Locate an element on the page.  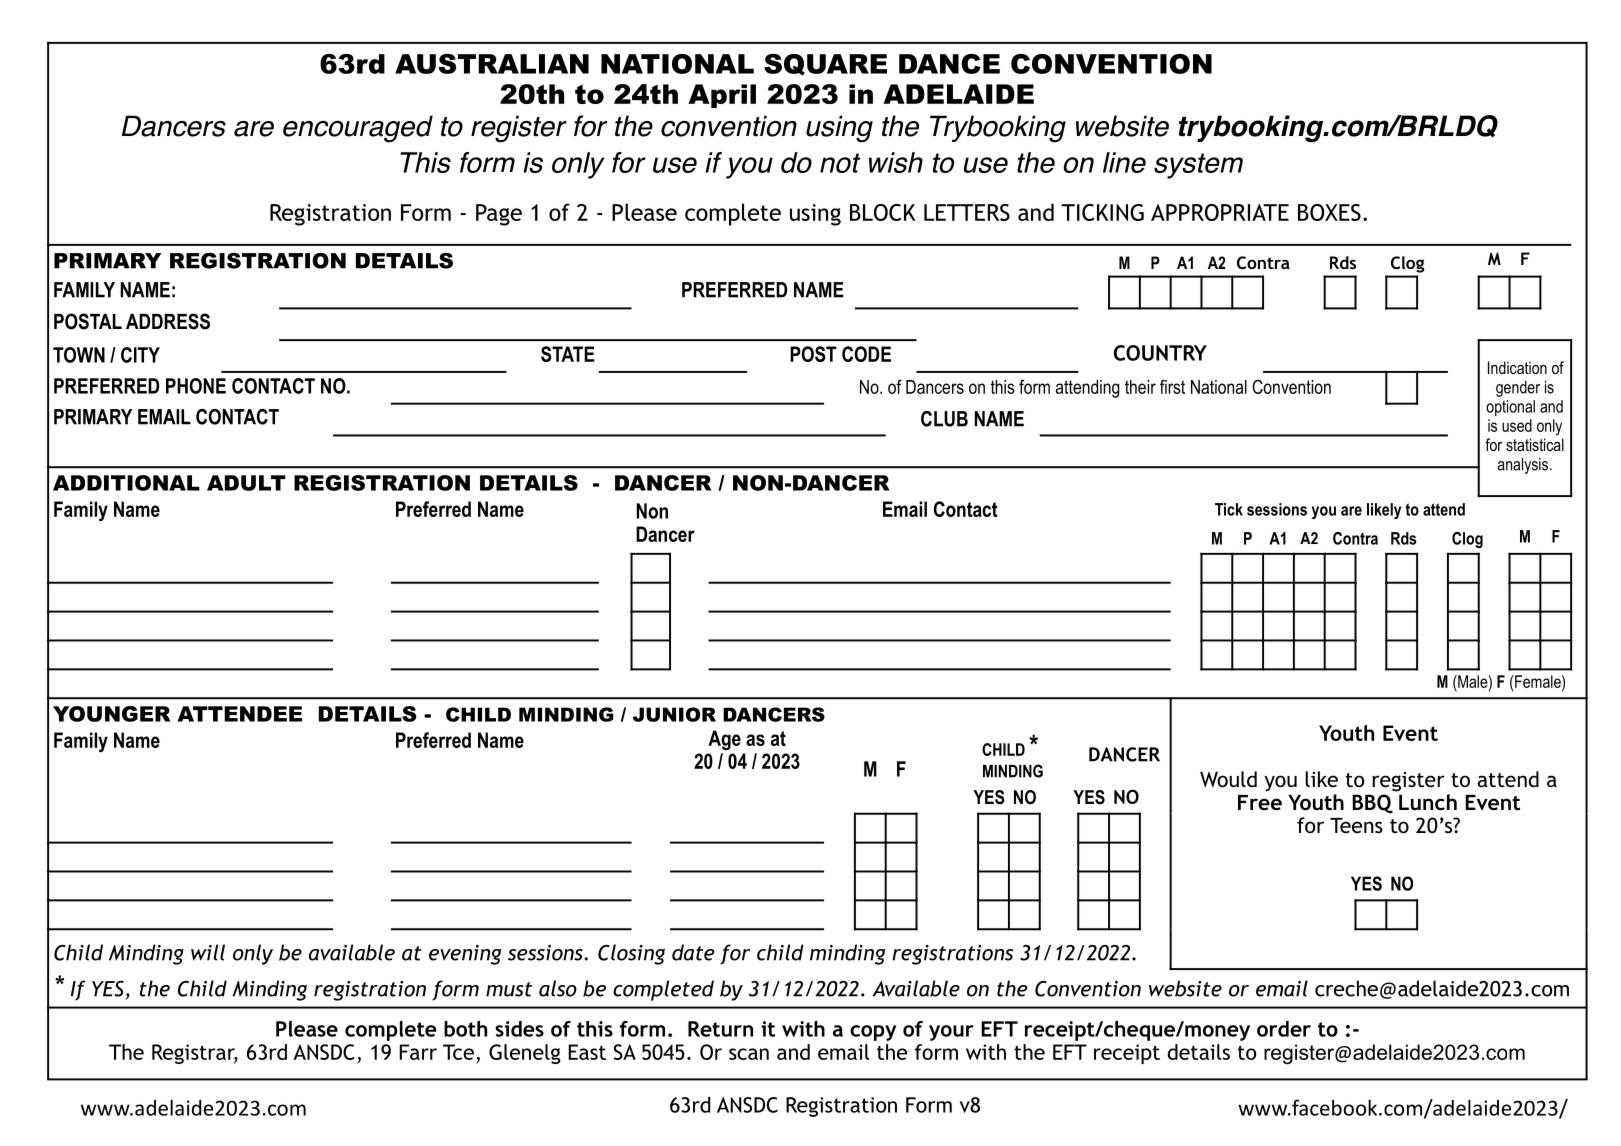
April is located at coordinates (722, 96).
